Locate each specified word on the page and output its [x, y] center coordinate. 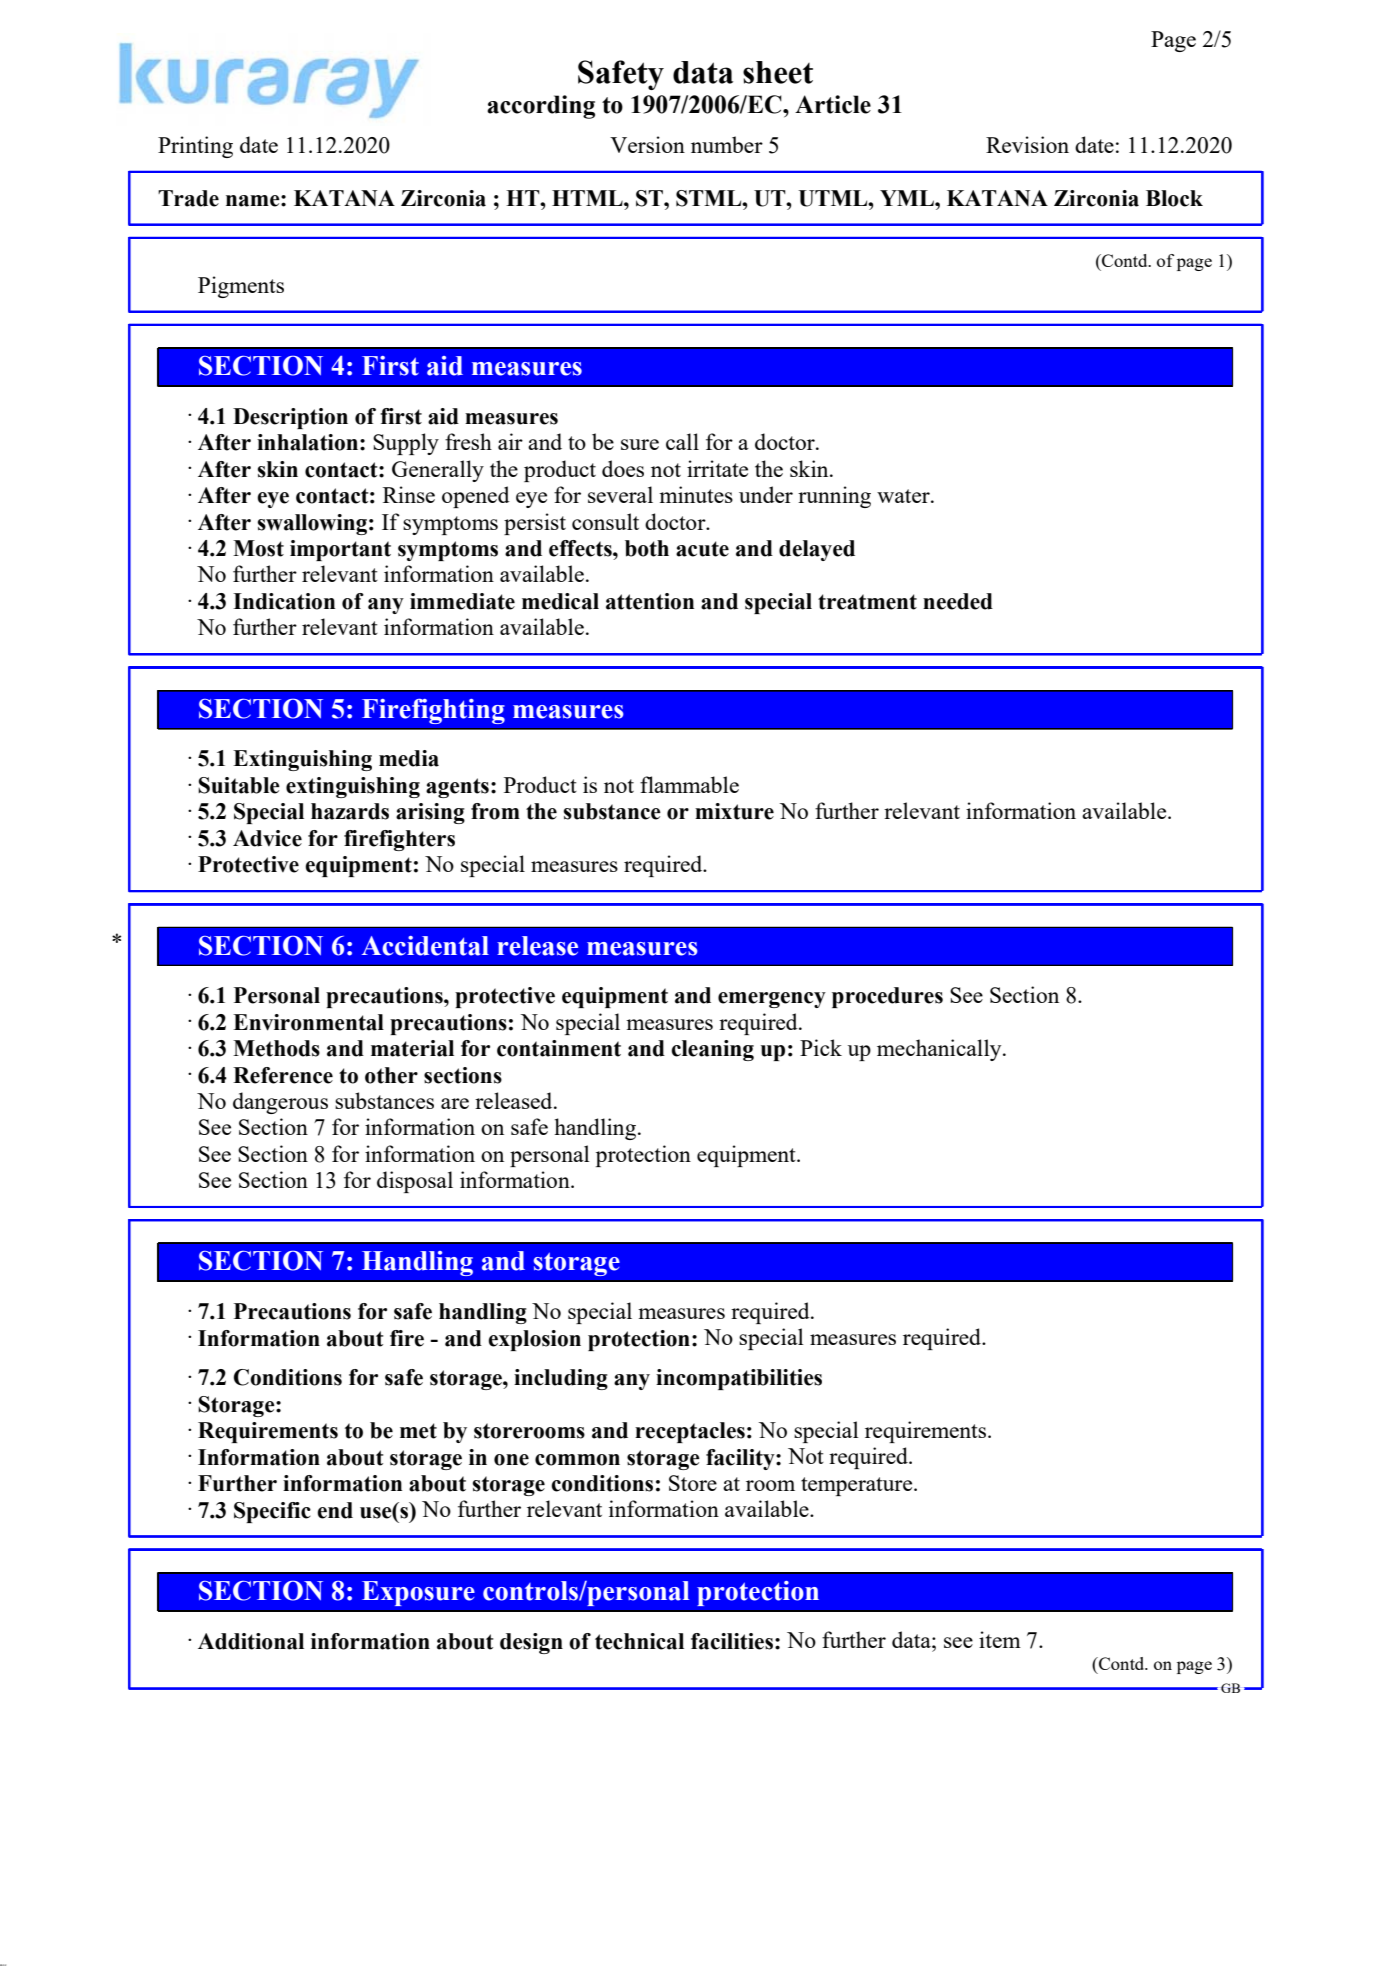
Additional [251, 1641]
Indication [284, 601]
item [1000, 1639]
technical [639, 1641]
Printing [195, 147]
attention [650, 601]
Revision [1027, 144]
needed [958, 601]
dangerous [280, 1103]
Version [647, 144]
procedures [887, 997]
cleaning [712, 1050]
